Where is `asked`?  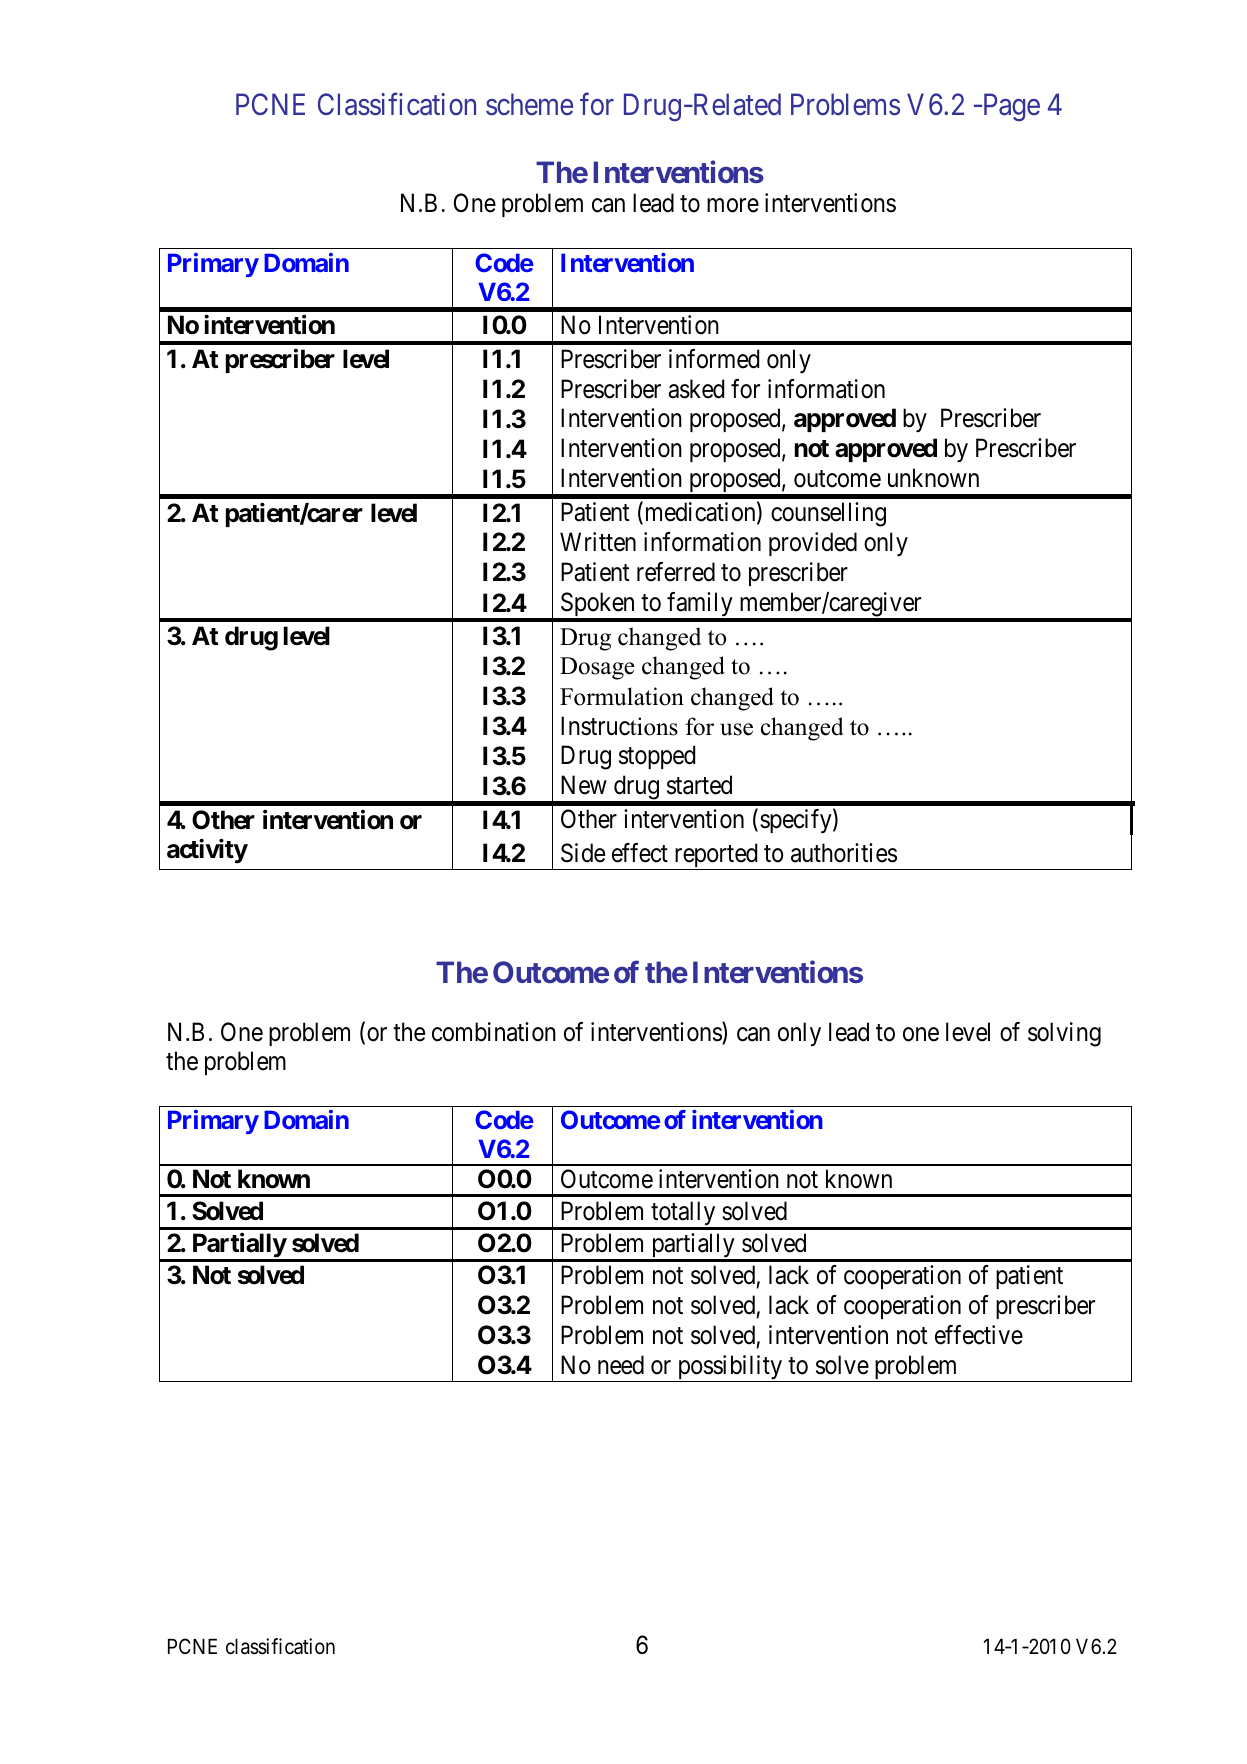 asked is located at coordinates (696, 389).
